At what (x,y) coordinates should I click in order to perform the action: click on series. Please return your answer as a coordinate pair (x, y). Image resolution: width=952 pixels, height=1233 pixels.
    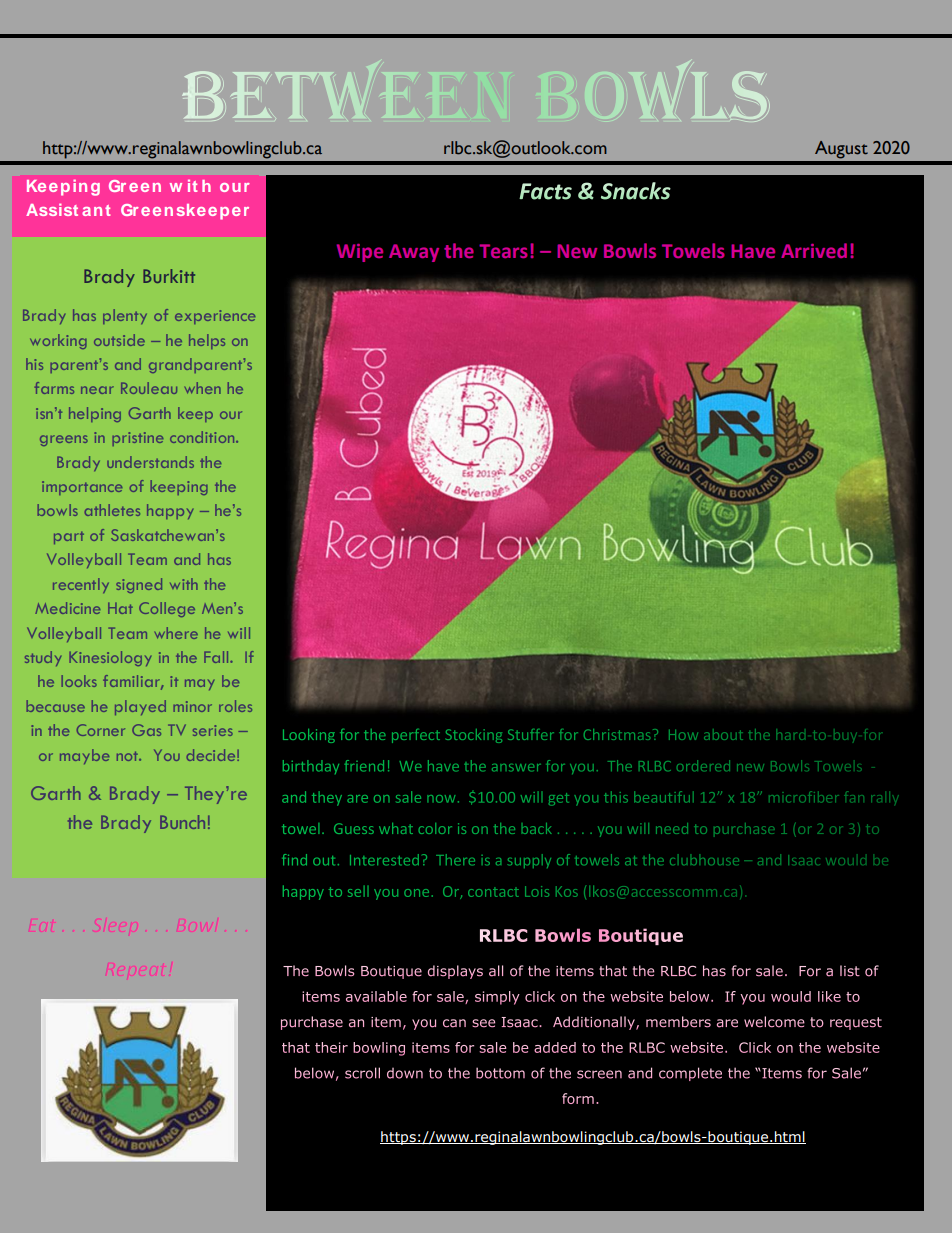
    Looking at the image, I should click on (213, 730).
